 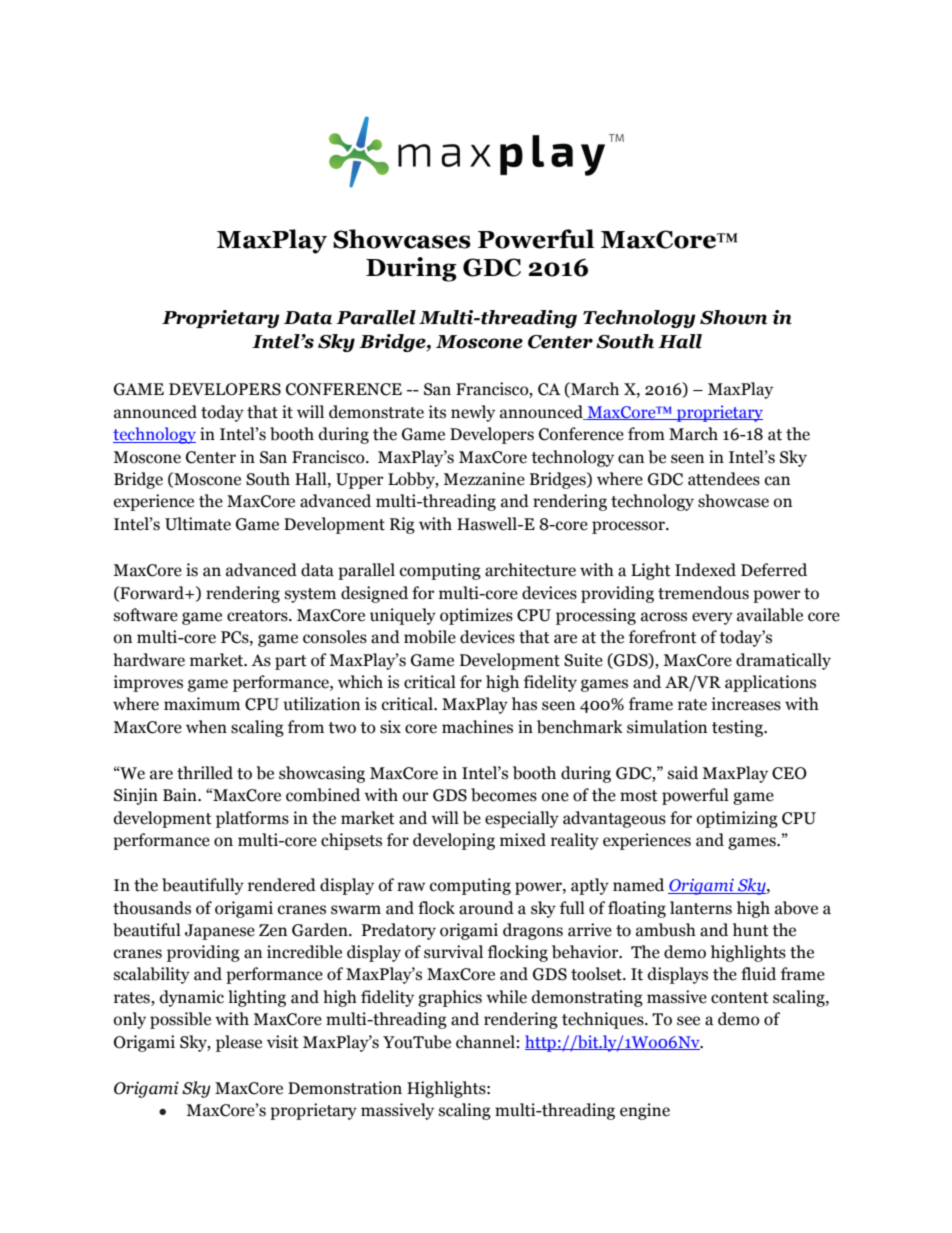 What do you see at coordinates (645, 1111) in the image?
I see `engine` at bounding box center [645, 1111].
